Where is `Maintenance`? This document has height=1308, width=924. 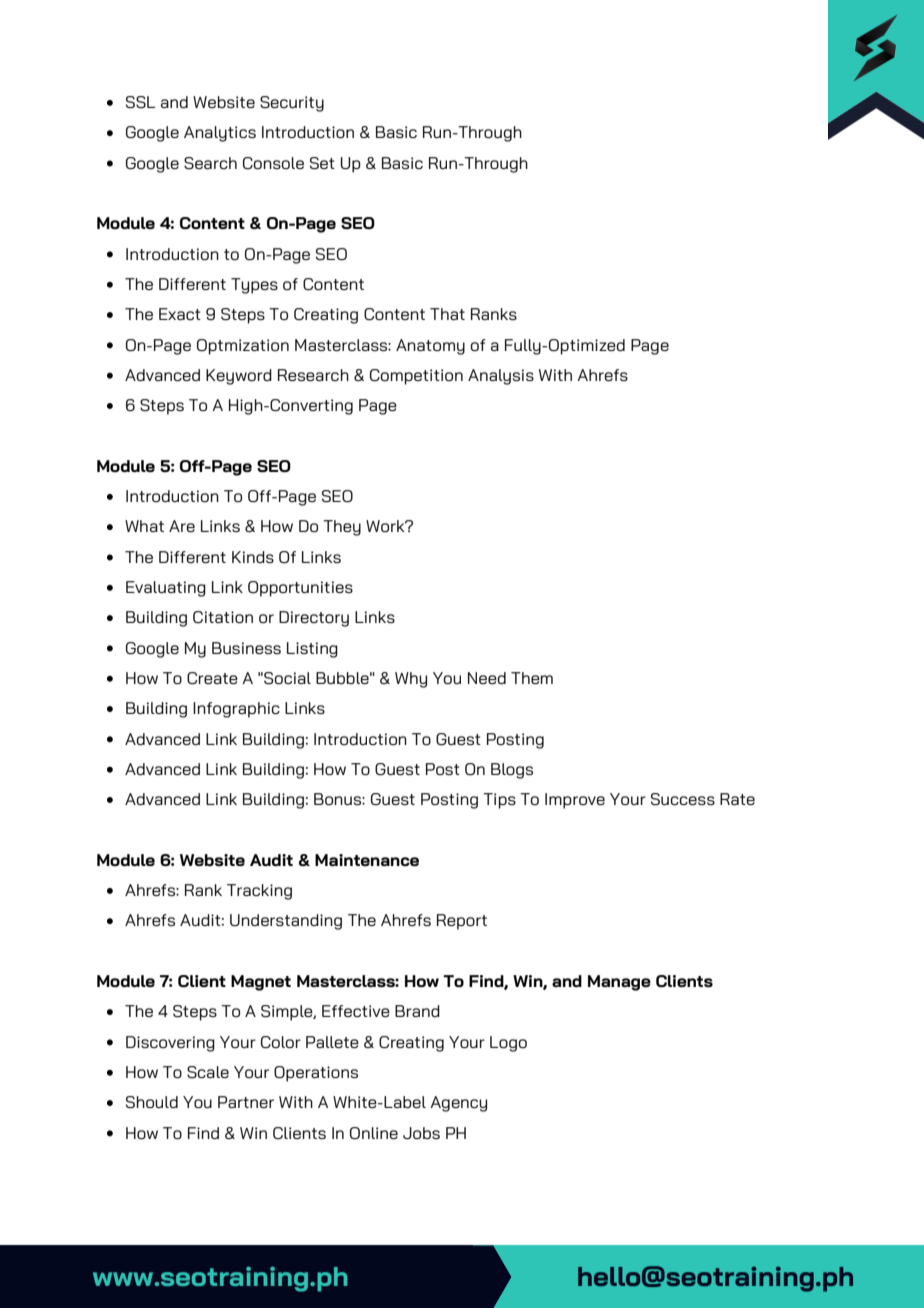 Maintenance is located at coordinates (367, 860).
